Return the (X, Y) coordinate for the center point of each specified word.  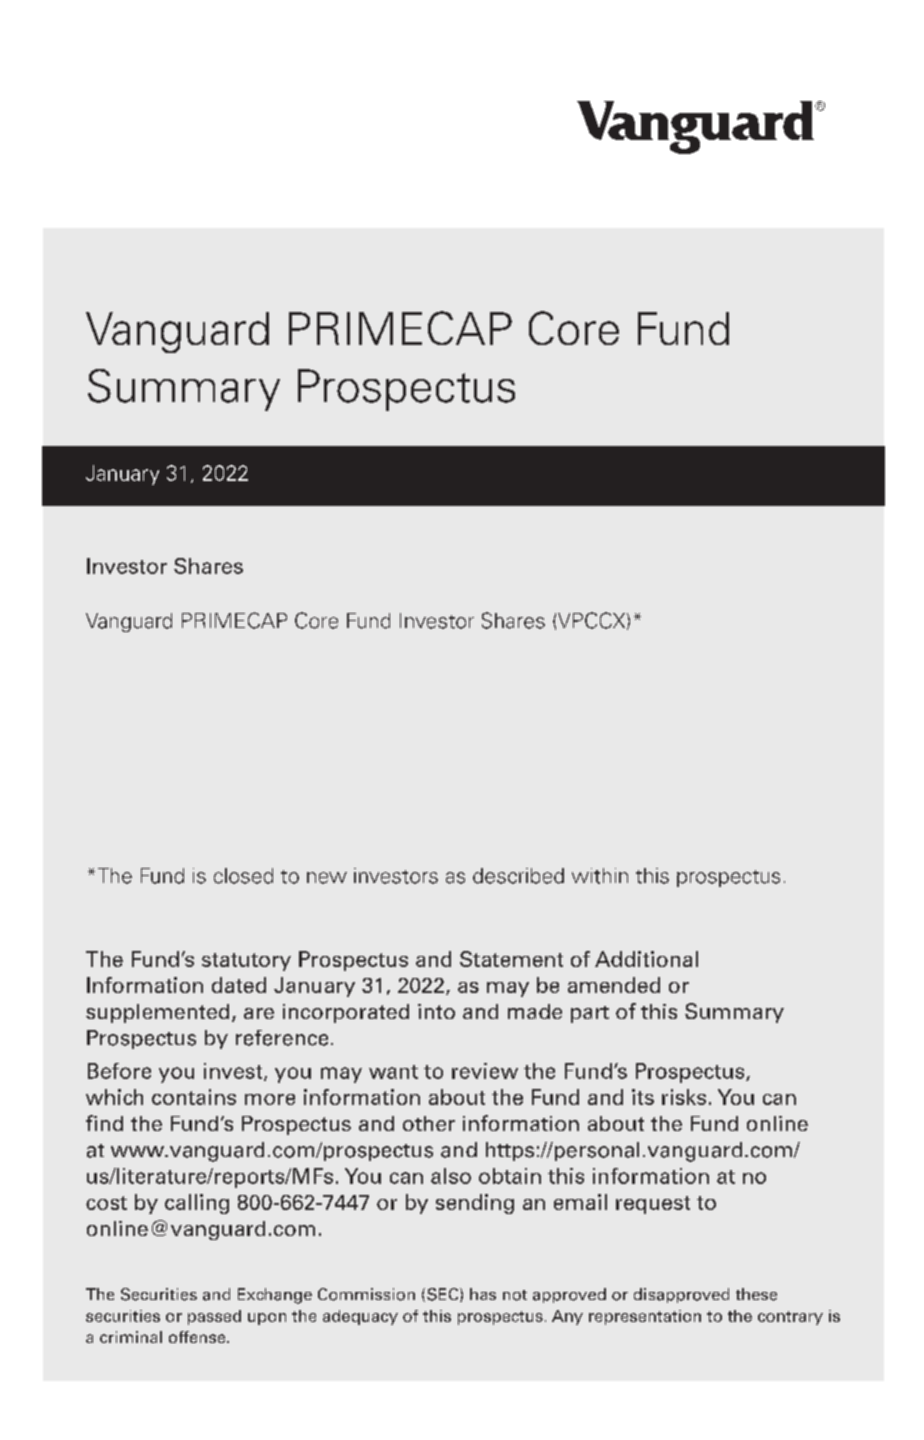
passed (214, 1317)
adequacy (360, 1317)
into (436, 1011)
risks (684, 1097)
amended (614, 985)
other (429, 1123)
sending (475, 1204)
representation (645, 1317)
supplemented (157, 1013)
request (653, 1205)
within (600, 876)
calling (197, 1204)
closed (243, 876)
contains (194, 1097)
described (518, 876)
